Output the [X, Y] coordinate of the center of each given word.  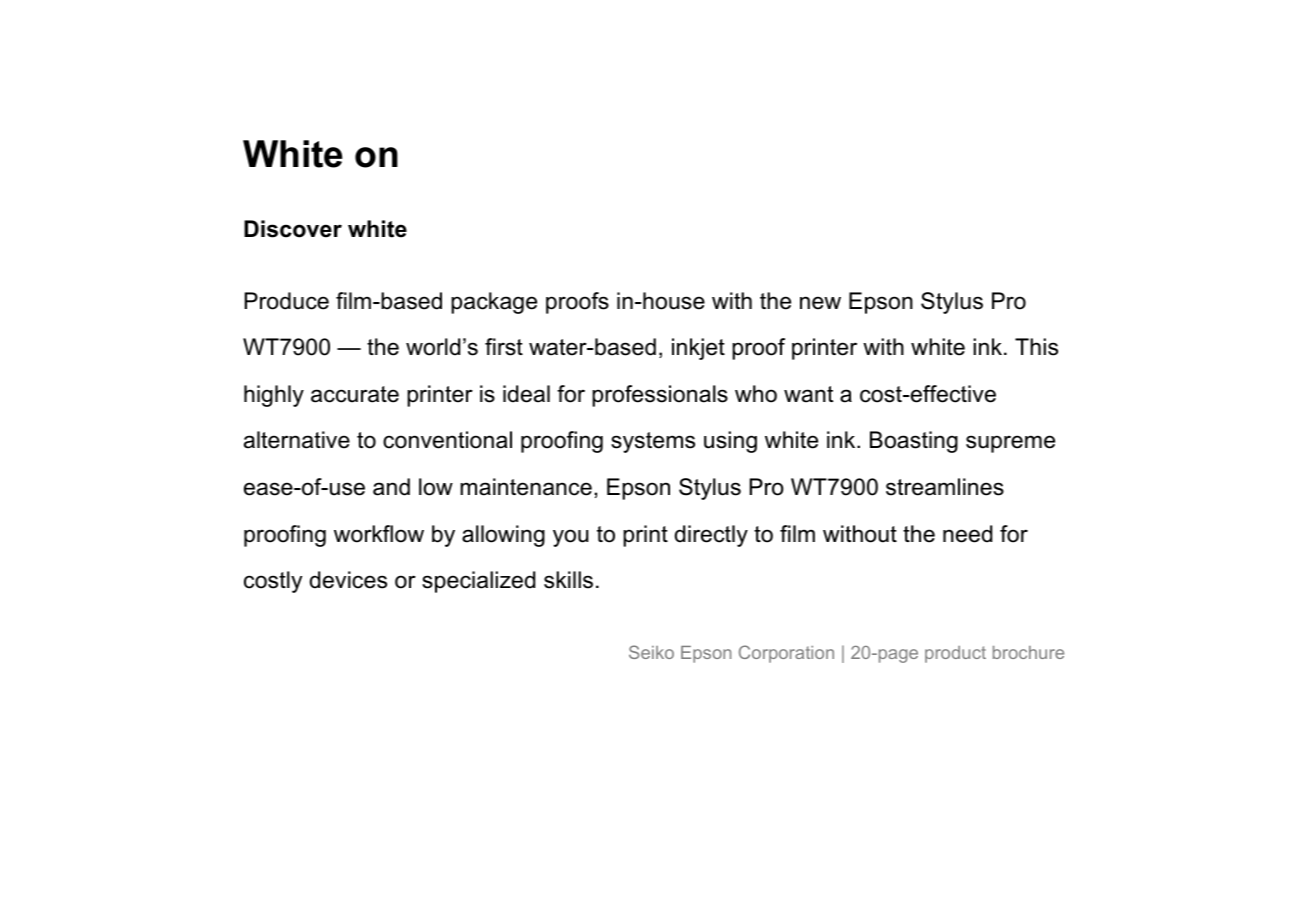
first [504, 347]
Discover [293, 229]
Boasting [914, 442]
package [494, 303]
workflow [379, 534]
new [820, 303]
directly [711, 536]
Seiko [651, 652]
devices [348, 580]
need [967, 534]
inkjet [698, 349]
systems [653, 442]
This [1036, 347]
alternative [297, 440]
